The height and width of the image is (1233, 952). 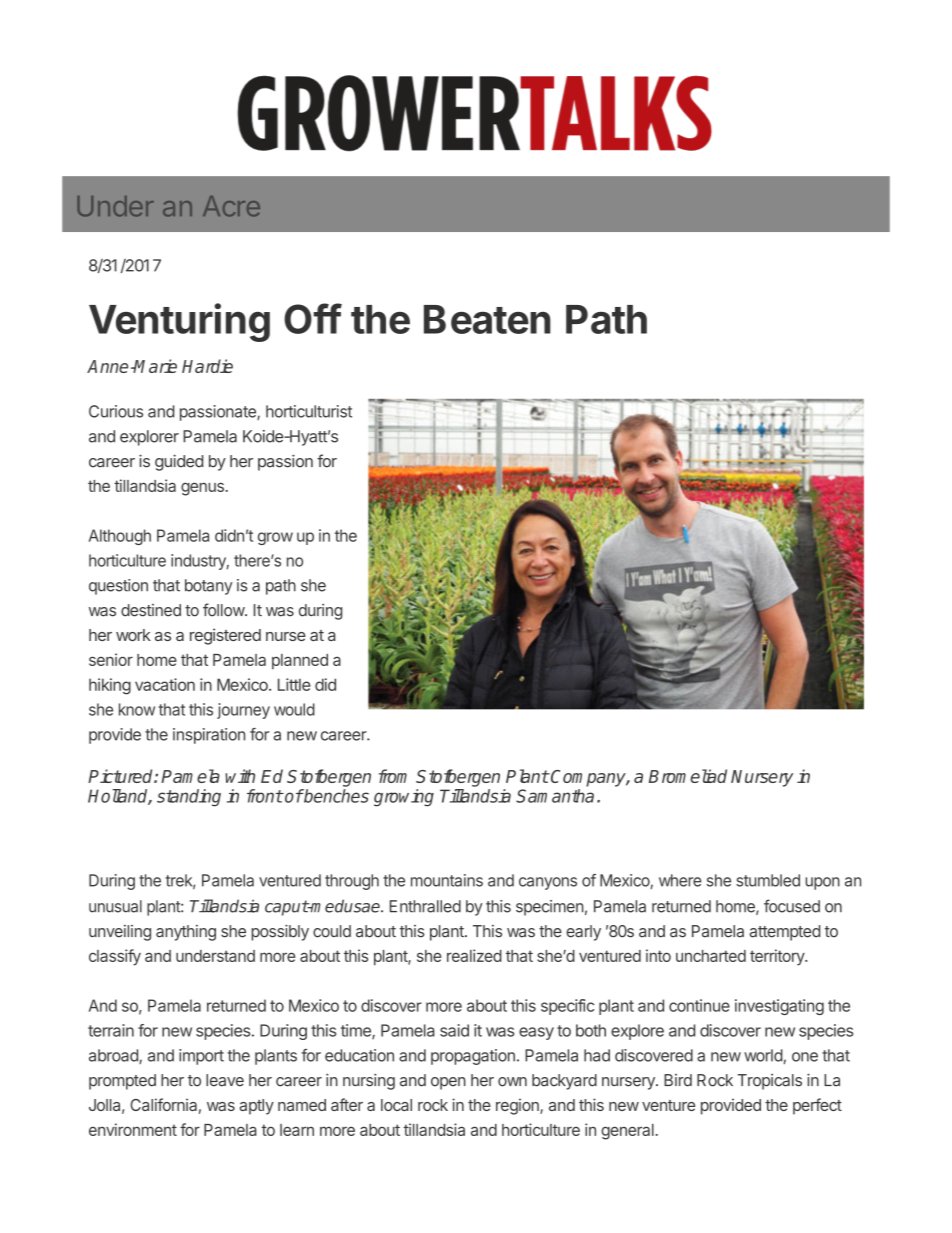 What do you see at coordinates (447, 880) in the image?
I see `mountains` at bounding box center [447, 880].
